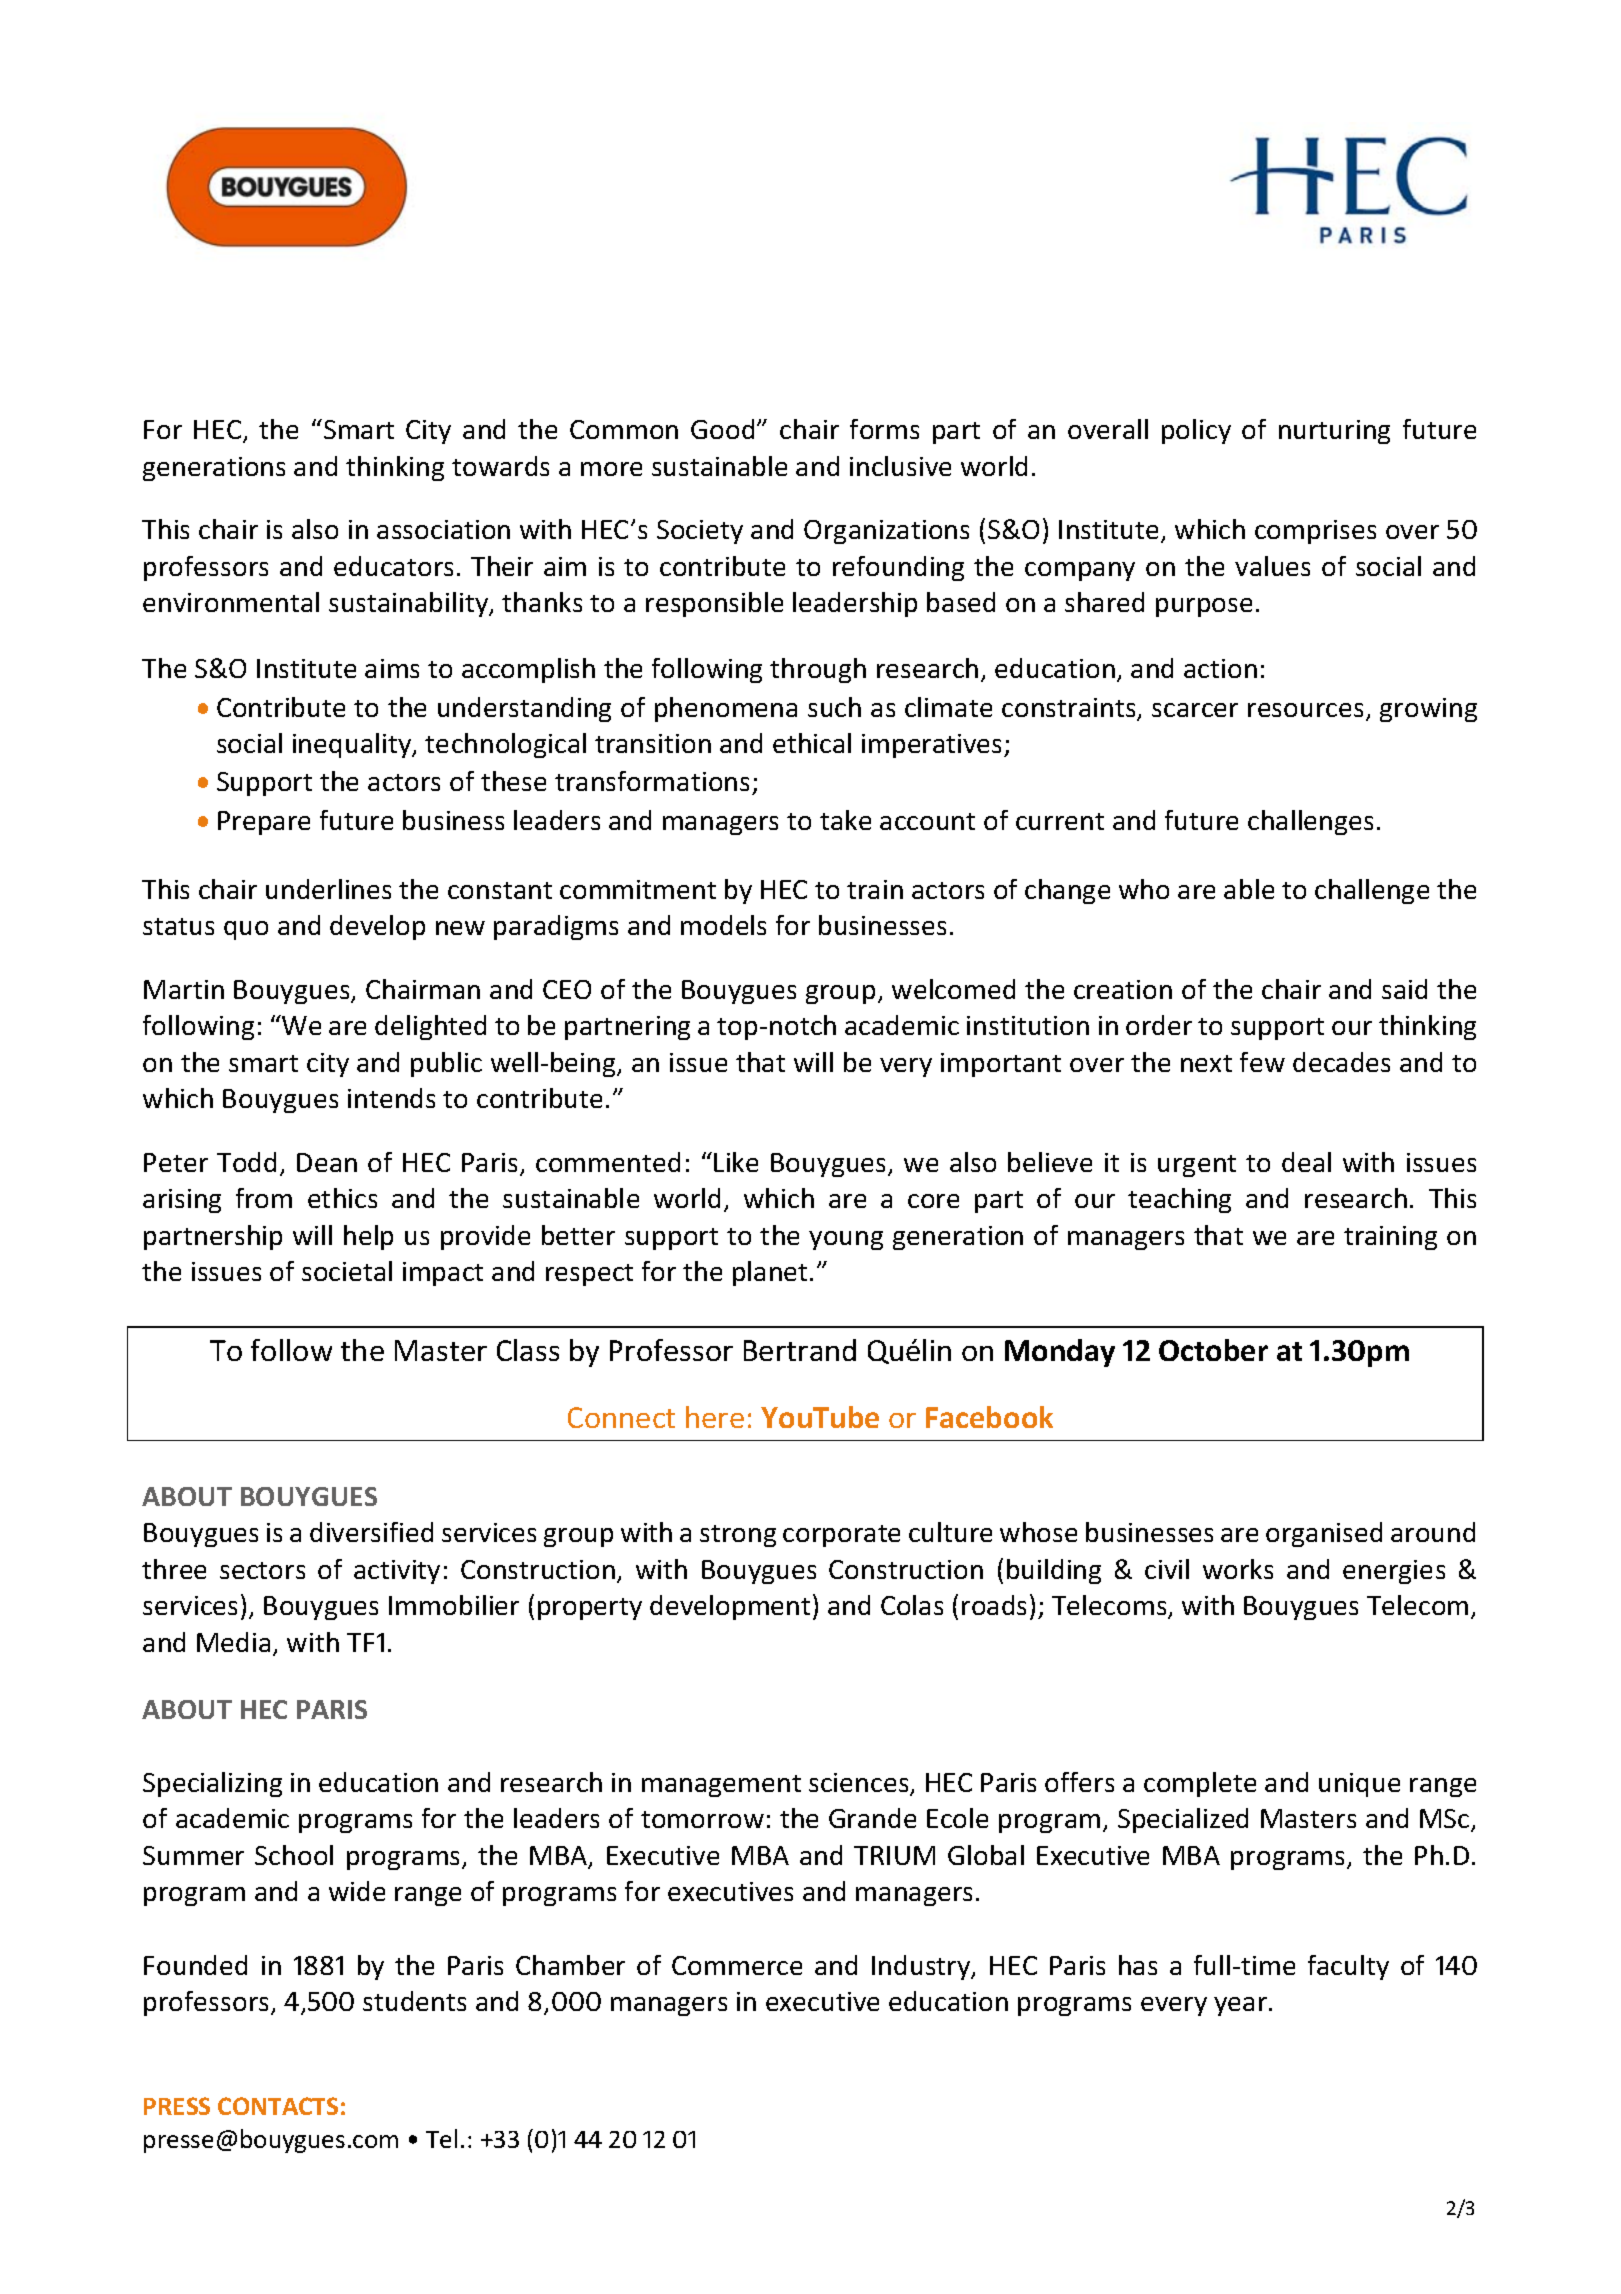  Describe the element at coordinates (900, 466) in the screenshot. I see `inclusive` at that location.
